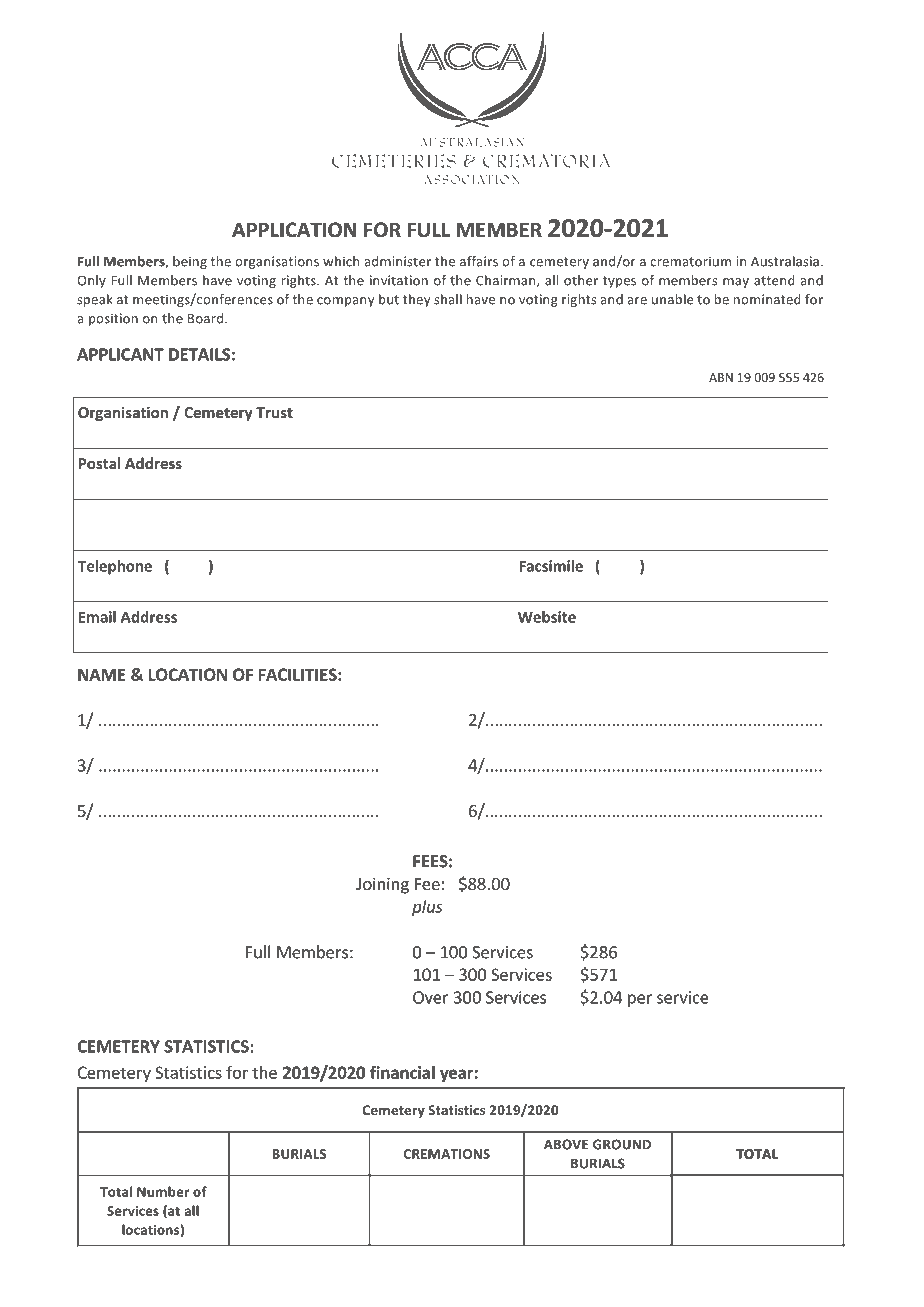 The image size is (924, 1307). I want to click on Over, so click(431, 997).
